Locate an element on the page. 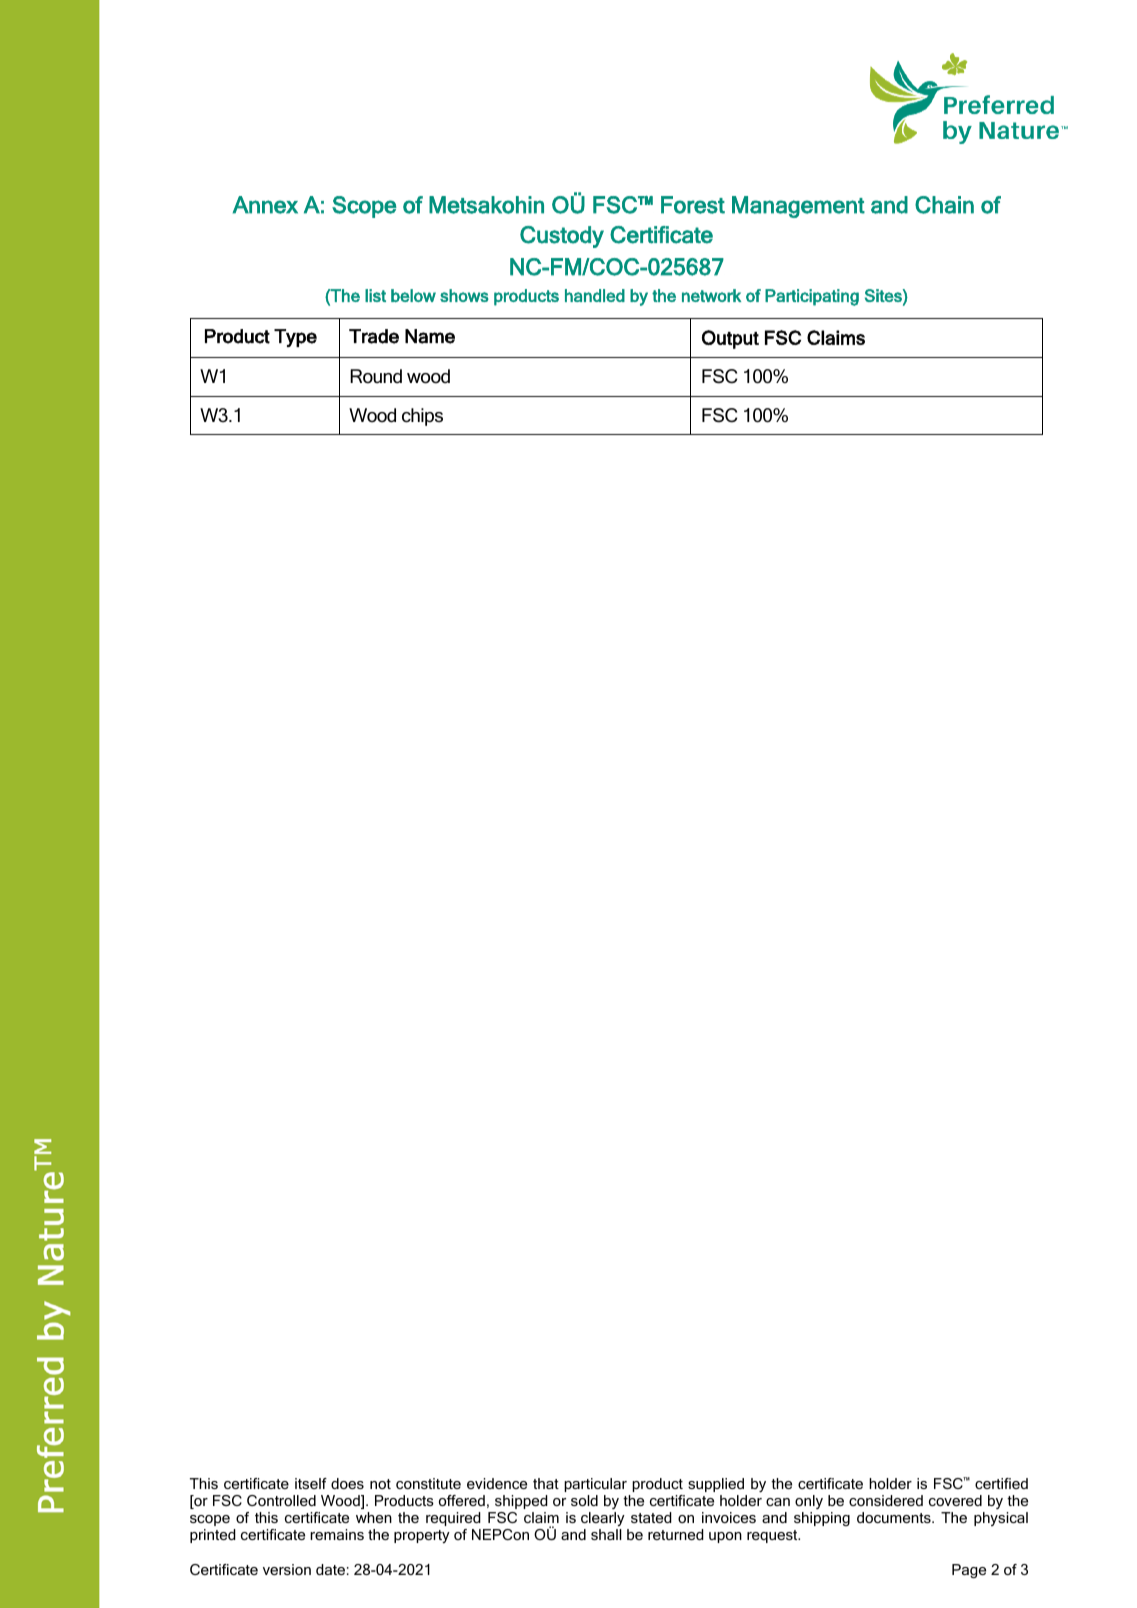 This page has width=1137, height=1608. Participating is located at coordinates (812, 297).
